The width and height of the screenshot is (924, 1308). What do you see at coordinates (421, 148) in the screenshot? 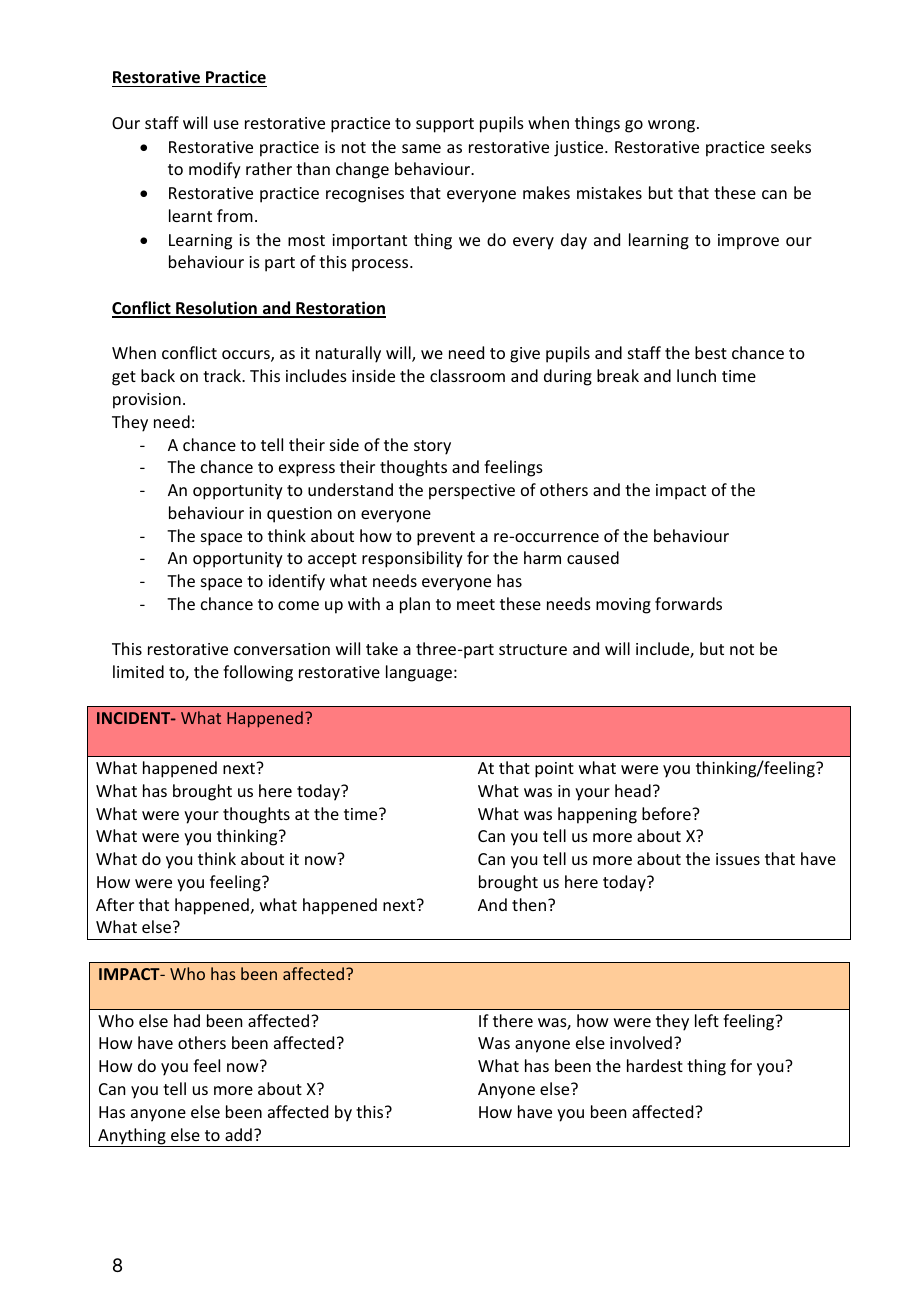
I see `same` at bounding box center [421, 148].
